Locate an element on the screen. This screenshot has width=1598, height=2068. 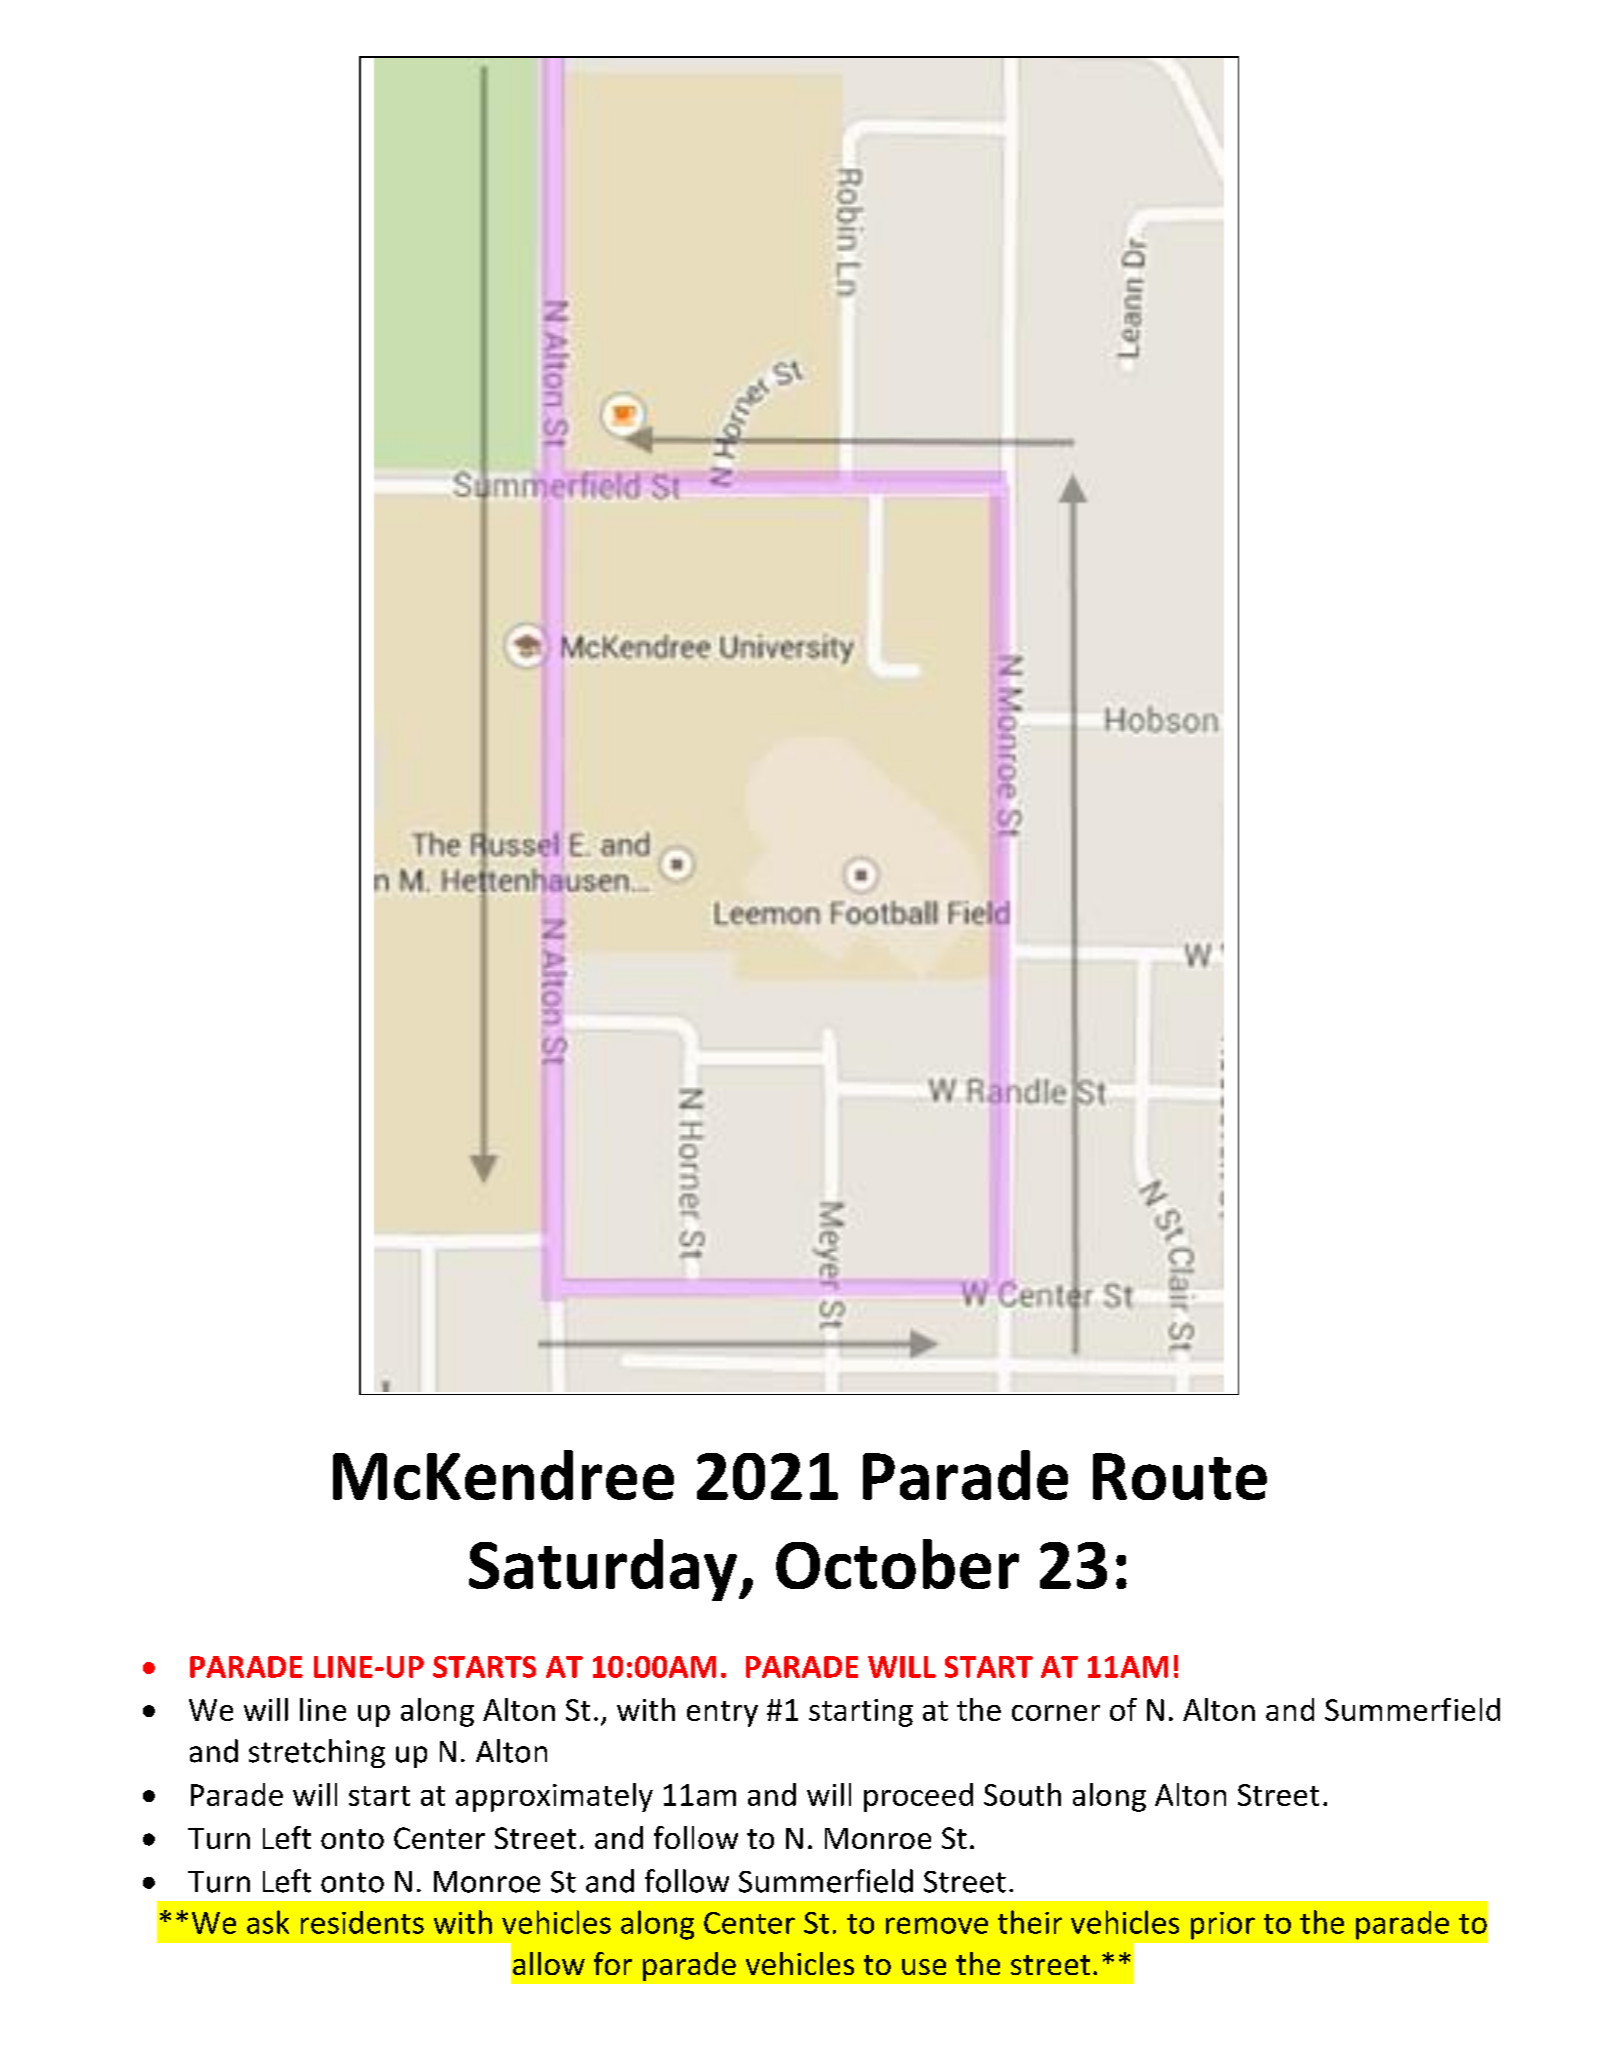
approximately is located at coordinates (554, 1797).
